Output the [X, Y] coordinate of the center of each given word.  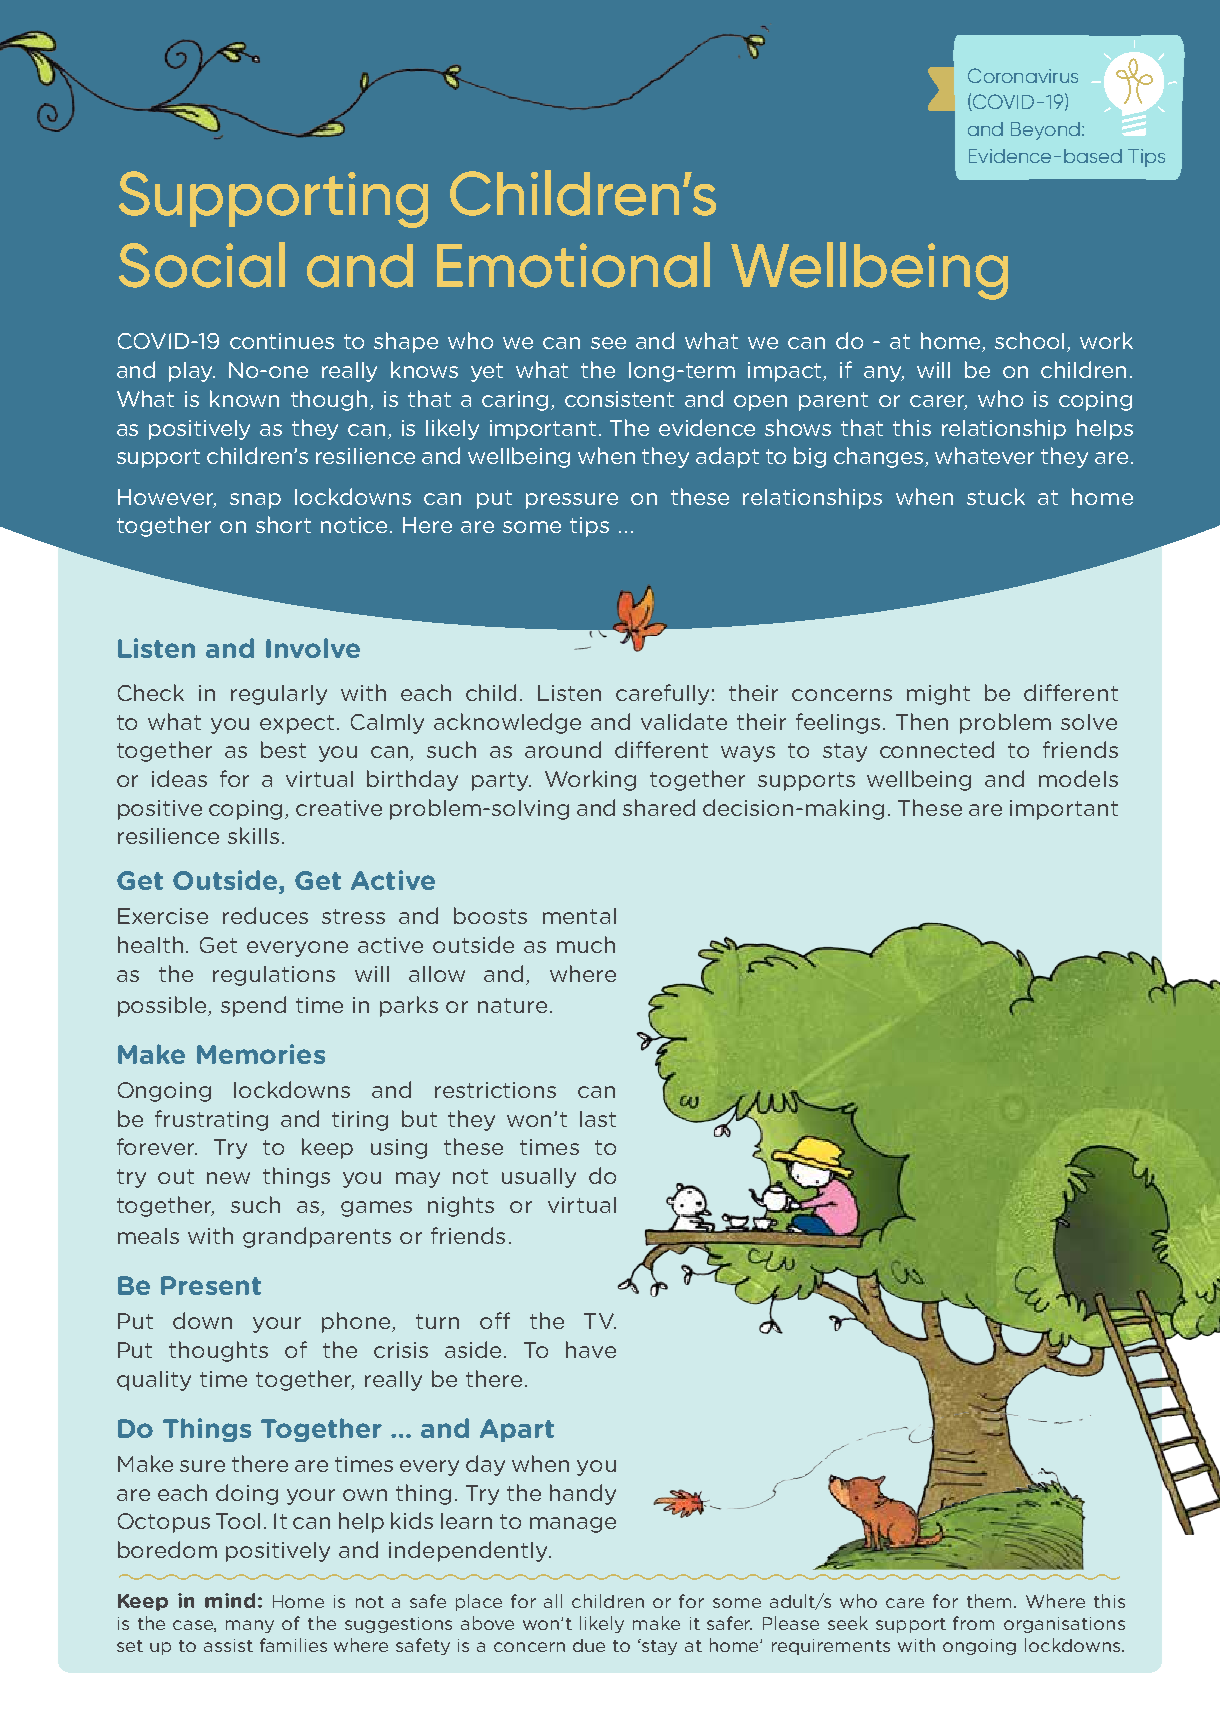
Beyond [1045, 131]
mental [579, 916]
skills [253, 835]
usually [539, 1178]
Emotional [573, 265]
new [228, 1178]
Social [202, 265]
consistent [619, 399]
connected [937, 749]
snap [255, 501]
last [598, 1119]
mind [230, 1600]
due [589, 1645]
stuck [996, 496]
